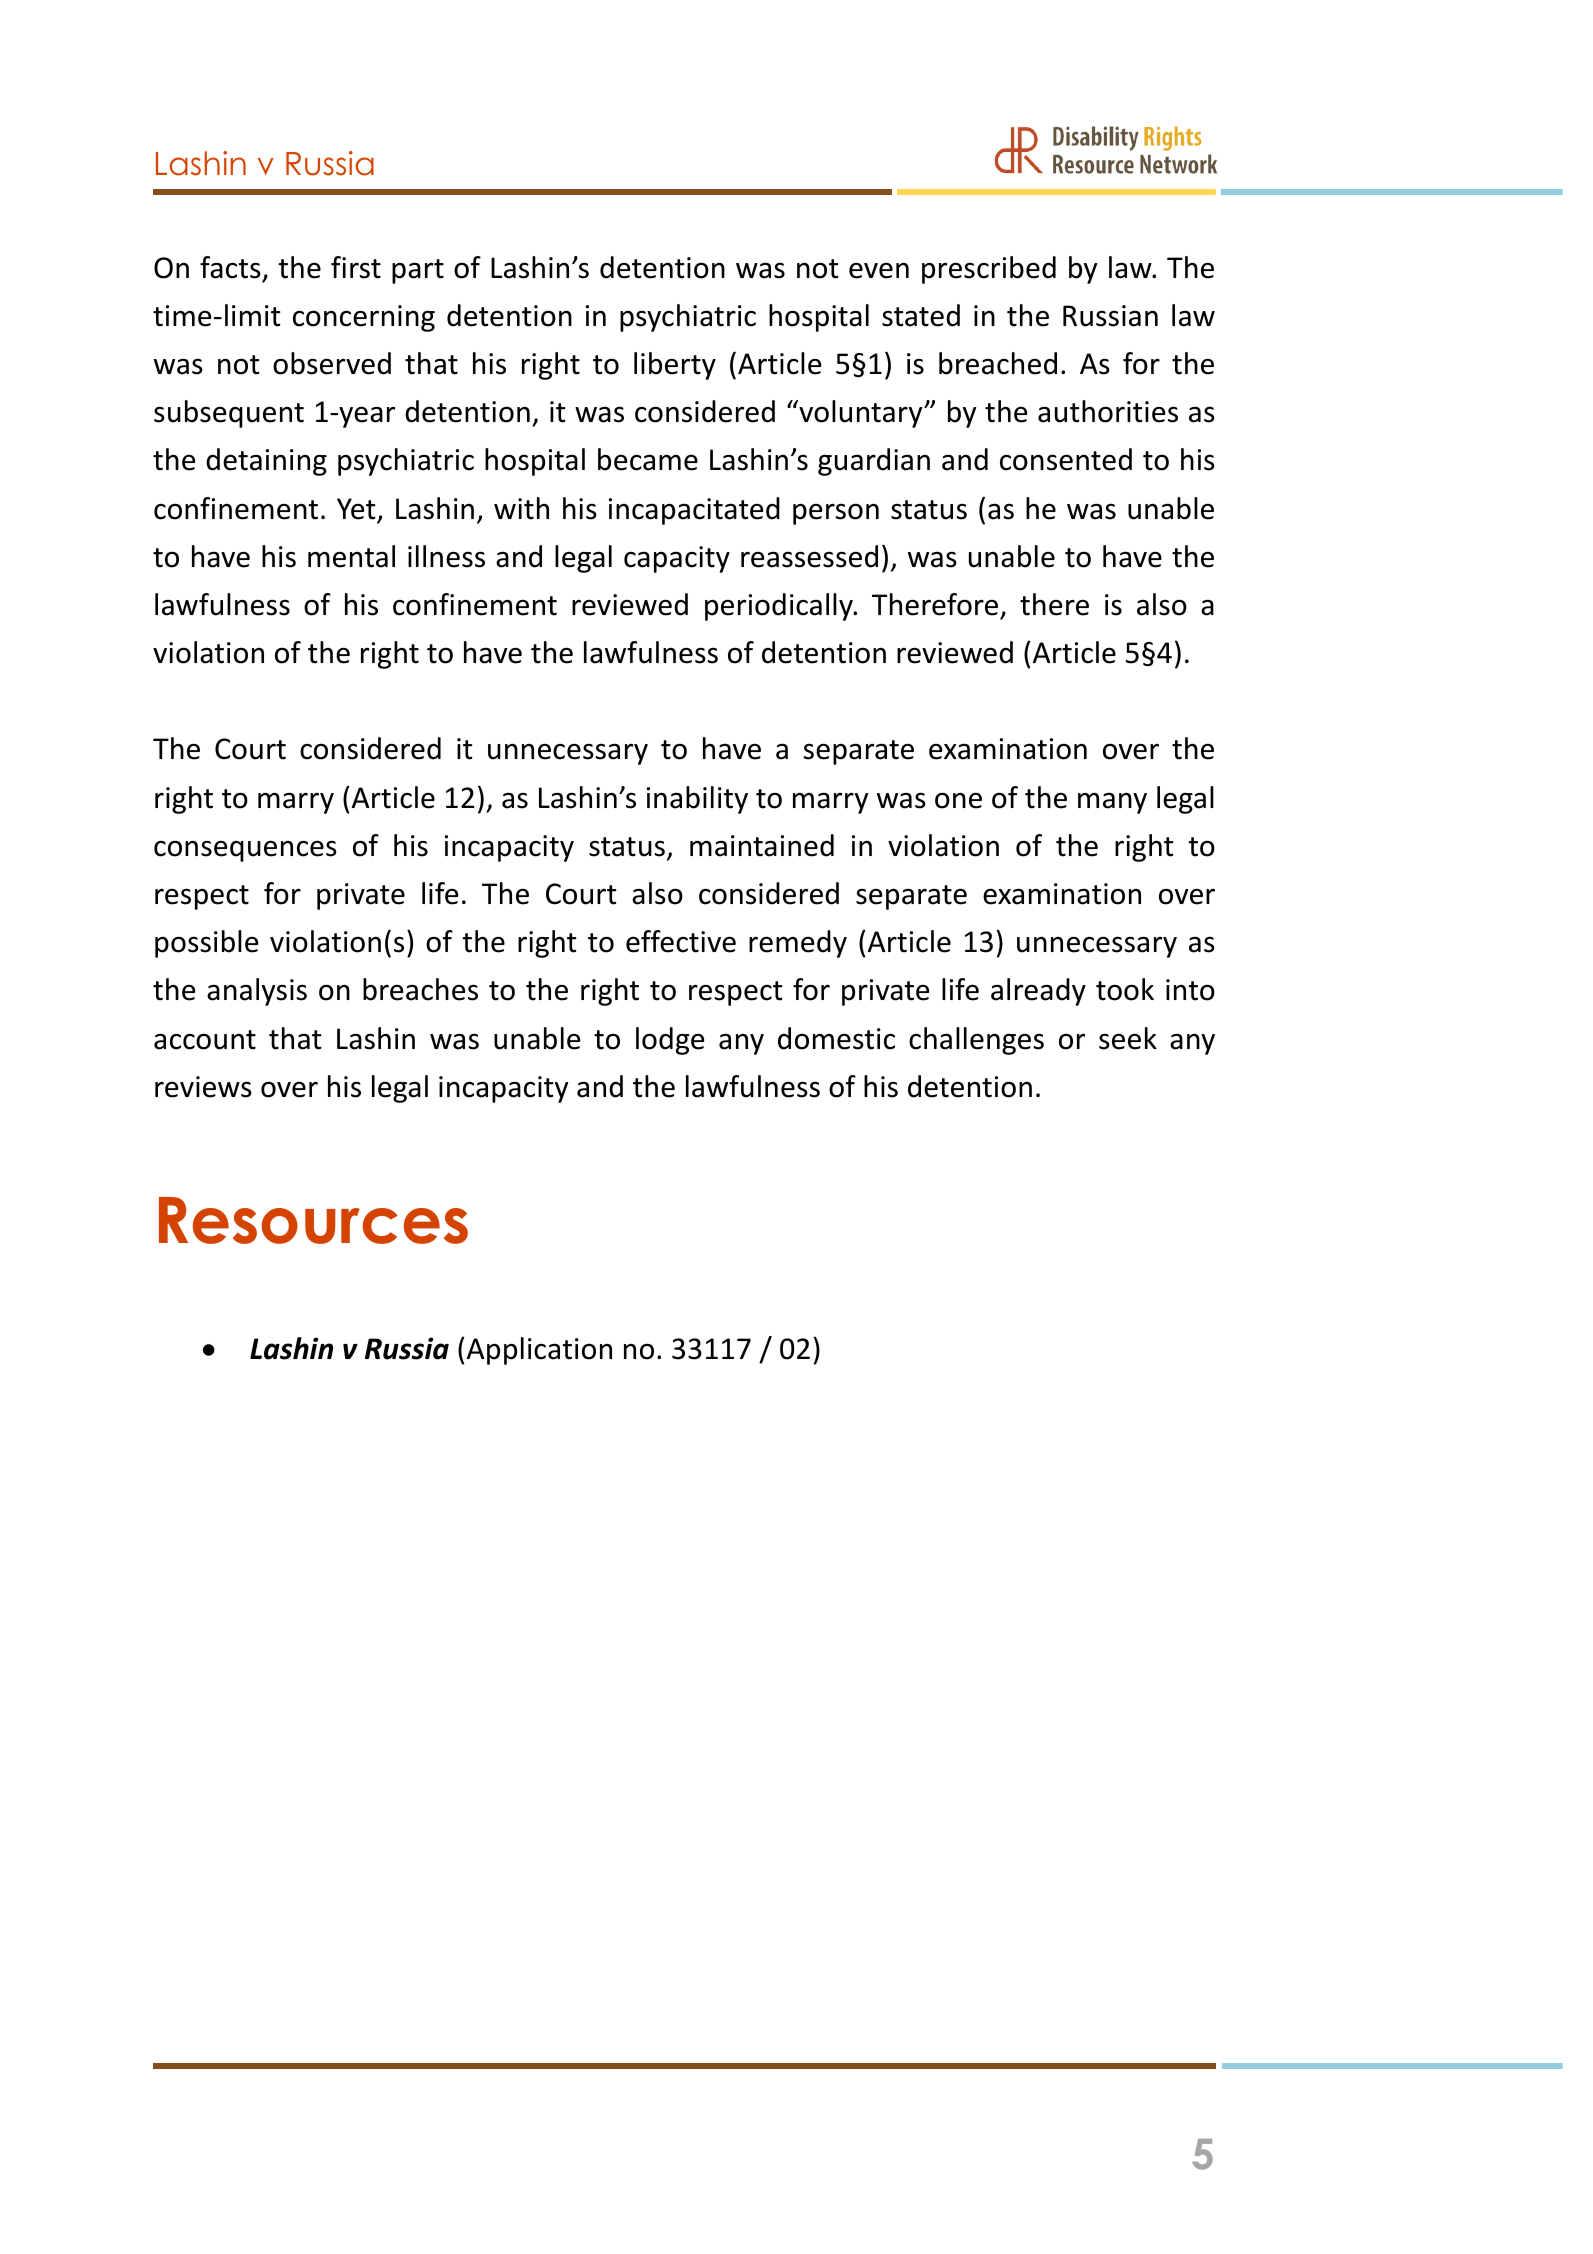 The image size is (1593, 2254). Describe the element at coordinates (675, 366) in the image. I see `liberty` at that location.
